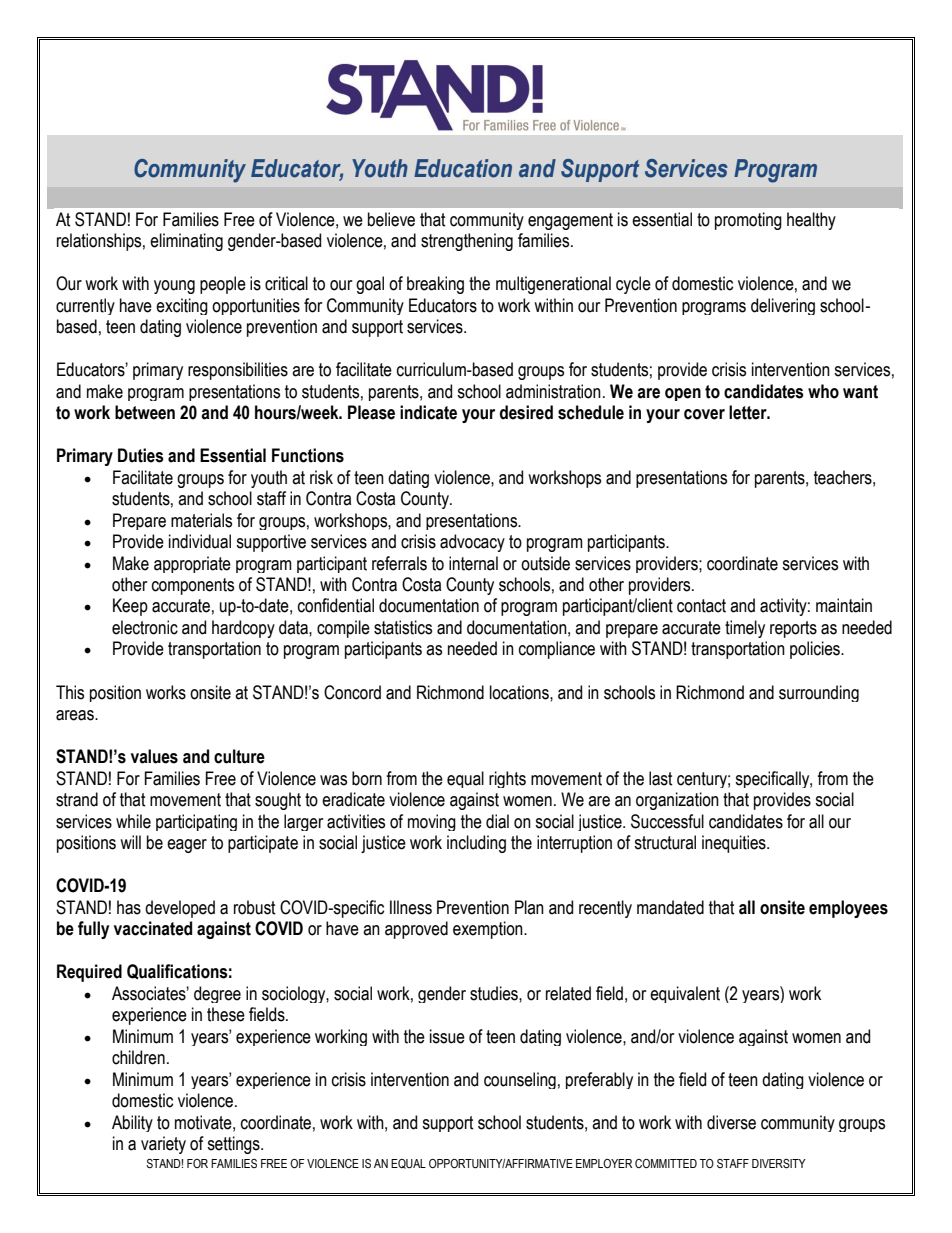 Image resolution: width=952 pixels, height=1233 pixels. What do you see at coordinates (748, 221) in the image?
I see `promoting` at bounding box center [748, 221].
